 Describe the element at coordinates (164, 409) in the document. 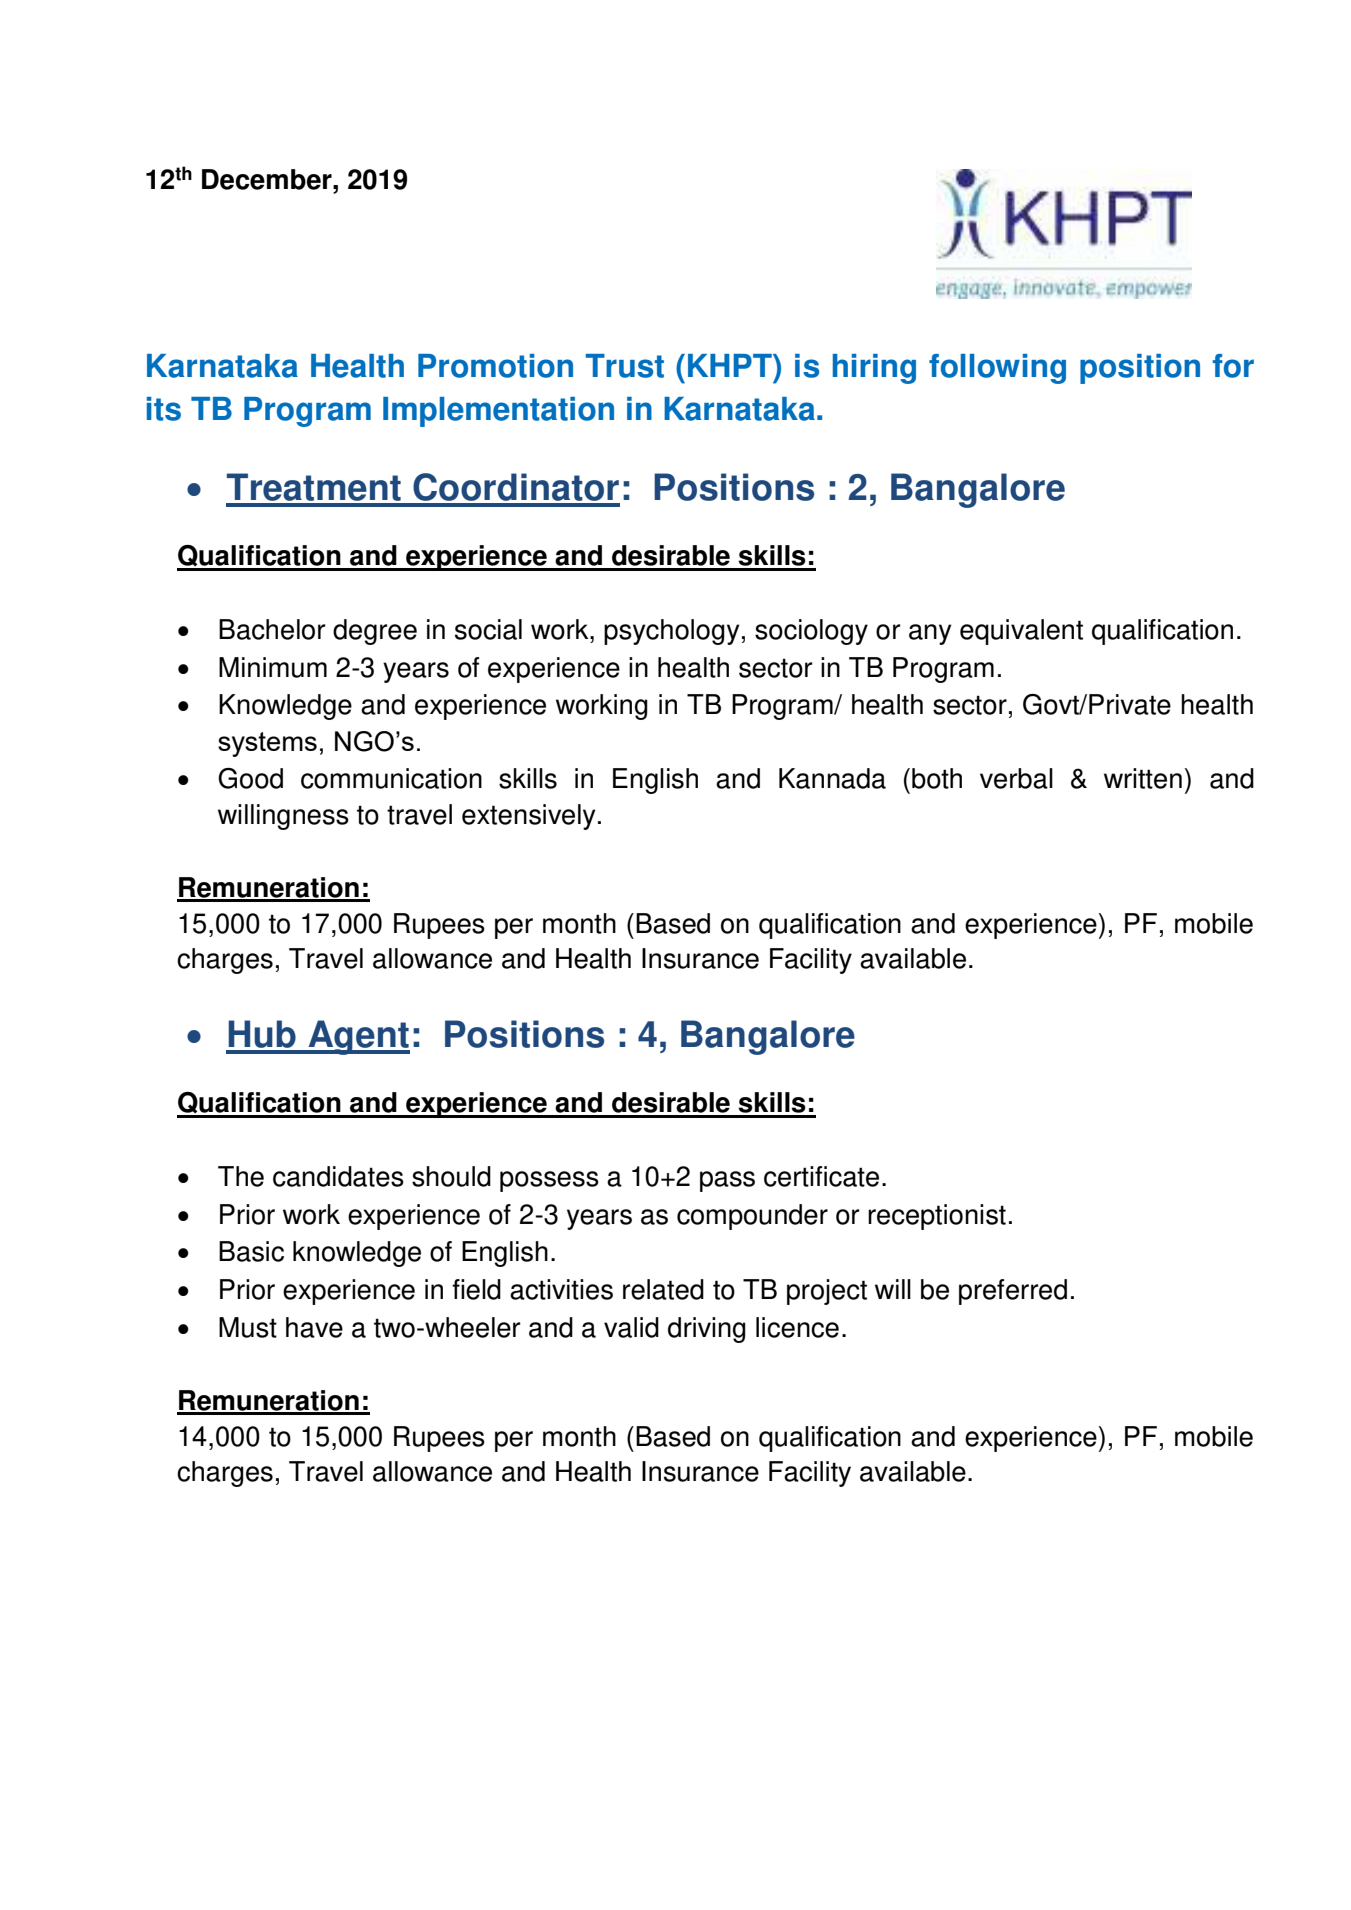

I see `its` at that location.
